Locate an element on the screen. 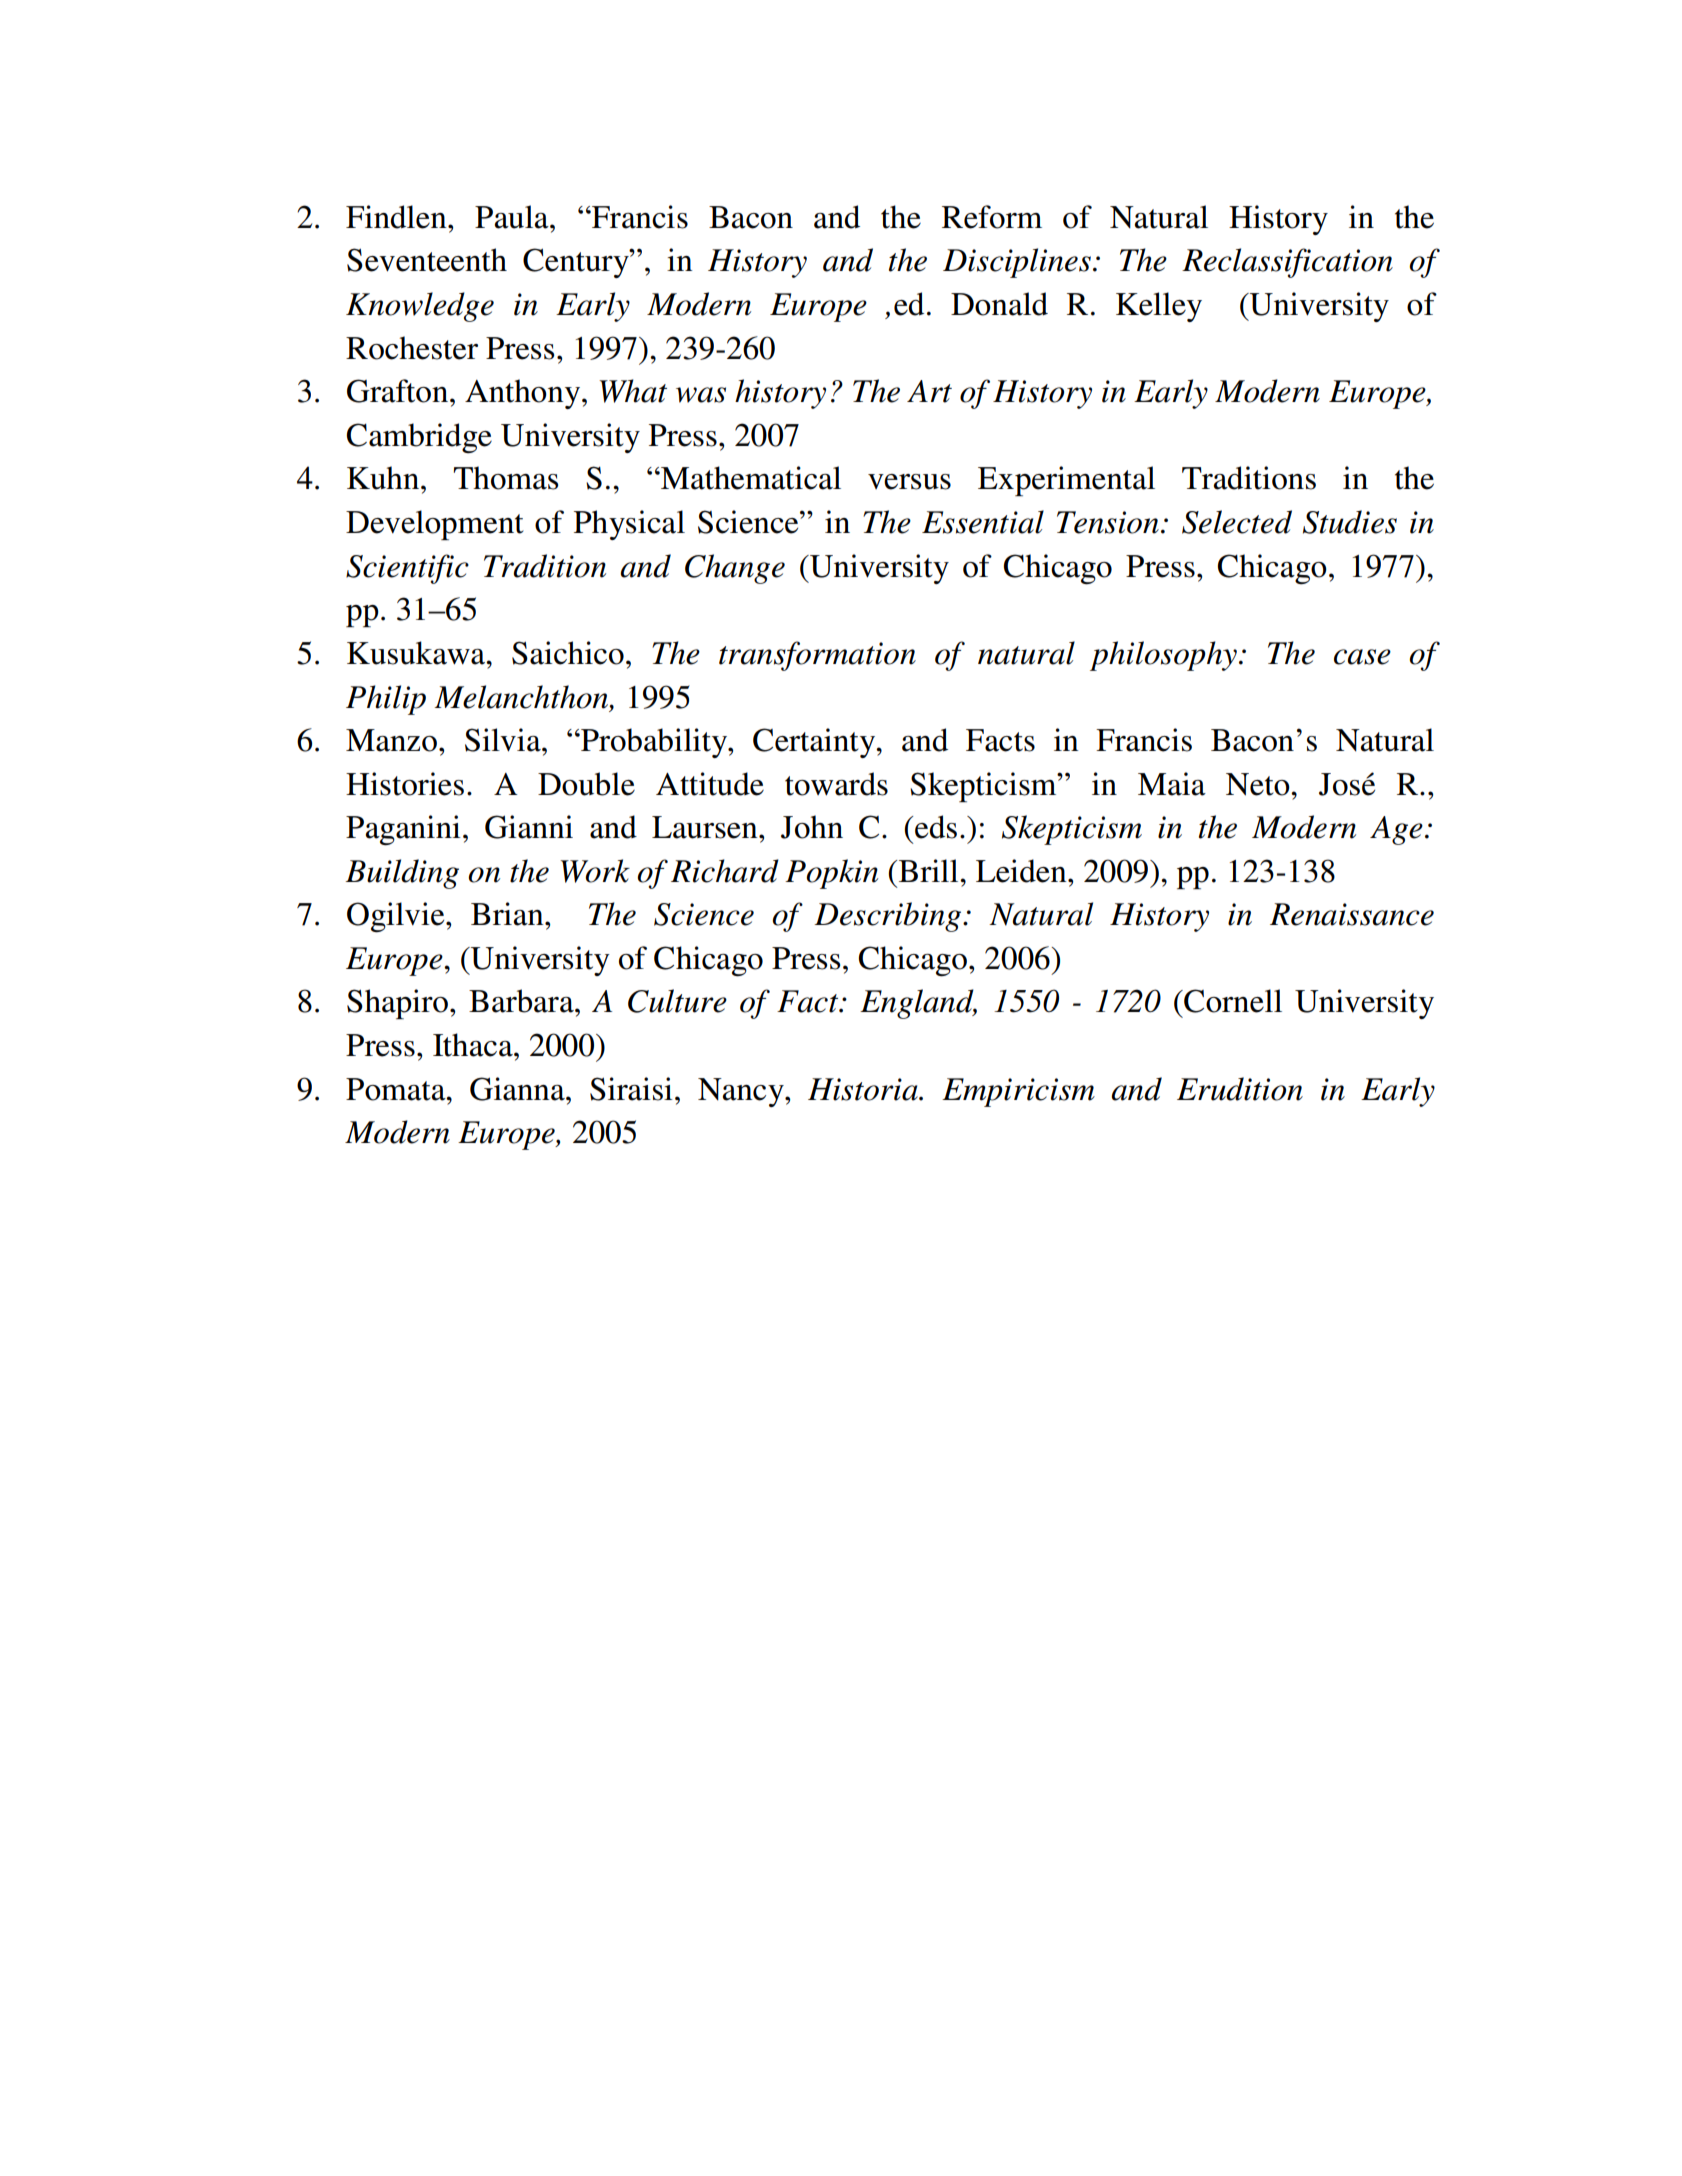 Image resolution: width=1682 pixels, height=2176 pixels. Paula is located at coordinates (513, 217).
